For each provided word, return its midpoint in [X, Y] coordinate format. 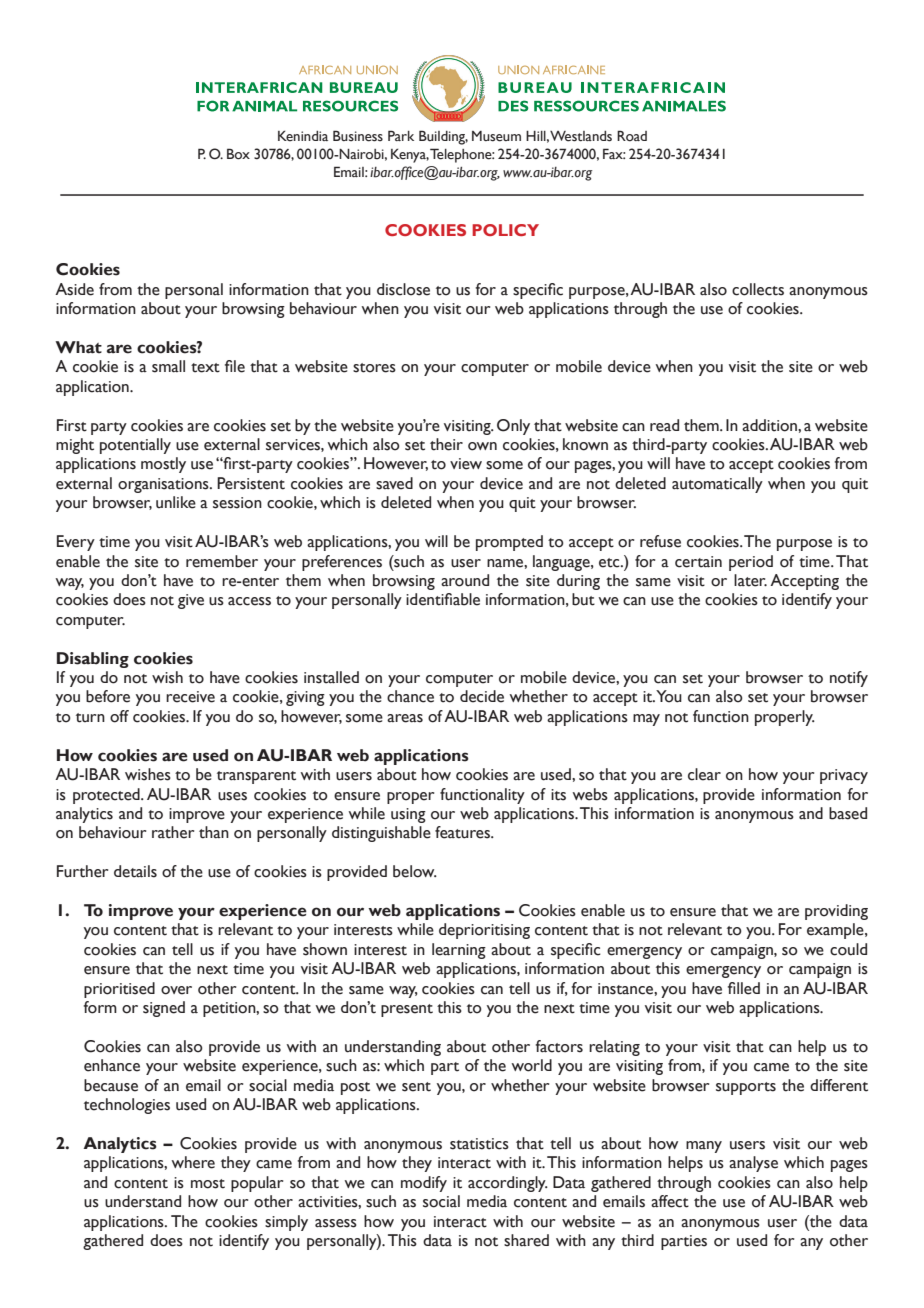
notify [849, 679]
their [446, 444]
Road [632, 136]
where [193, 1162]
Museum [496, 136]
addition [770, 425]
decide [482, 696]
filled [744, 988]
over [176, 990]
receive [190, 697]
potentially [135, 446]
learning [459, 951]
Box [238, 154]
